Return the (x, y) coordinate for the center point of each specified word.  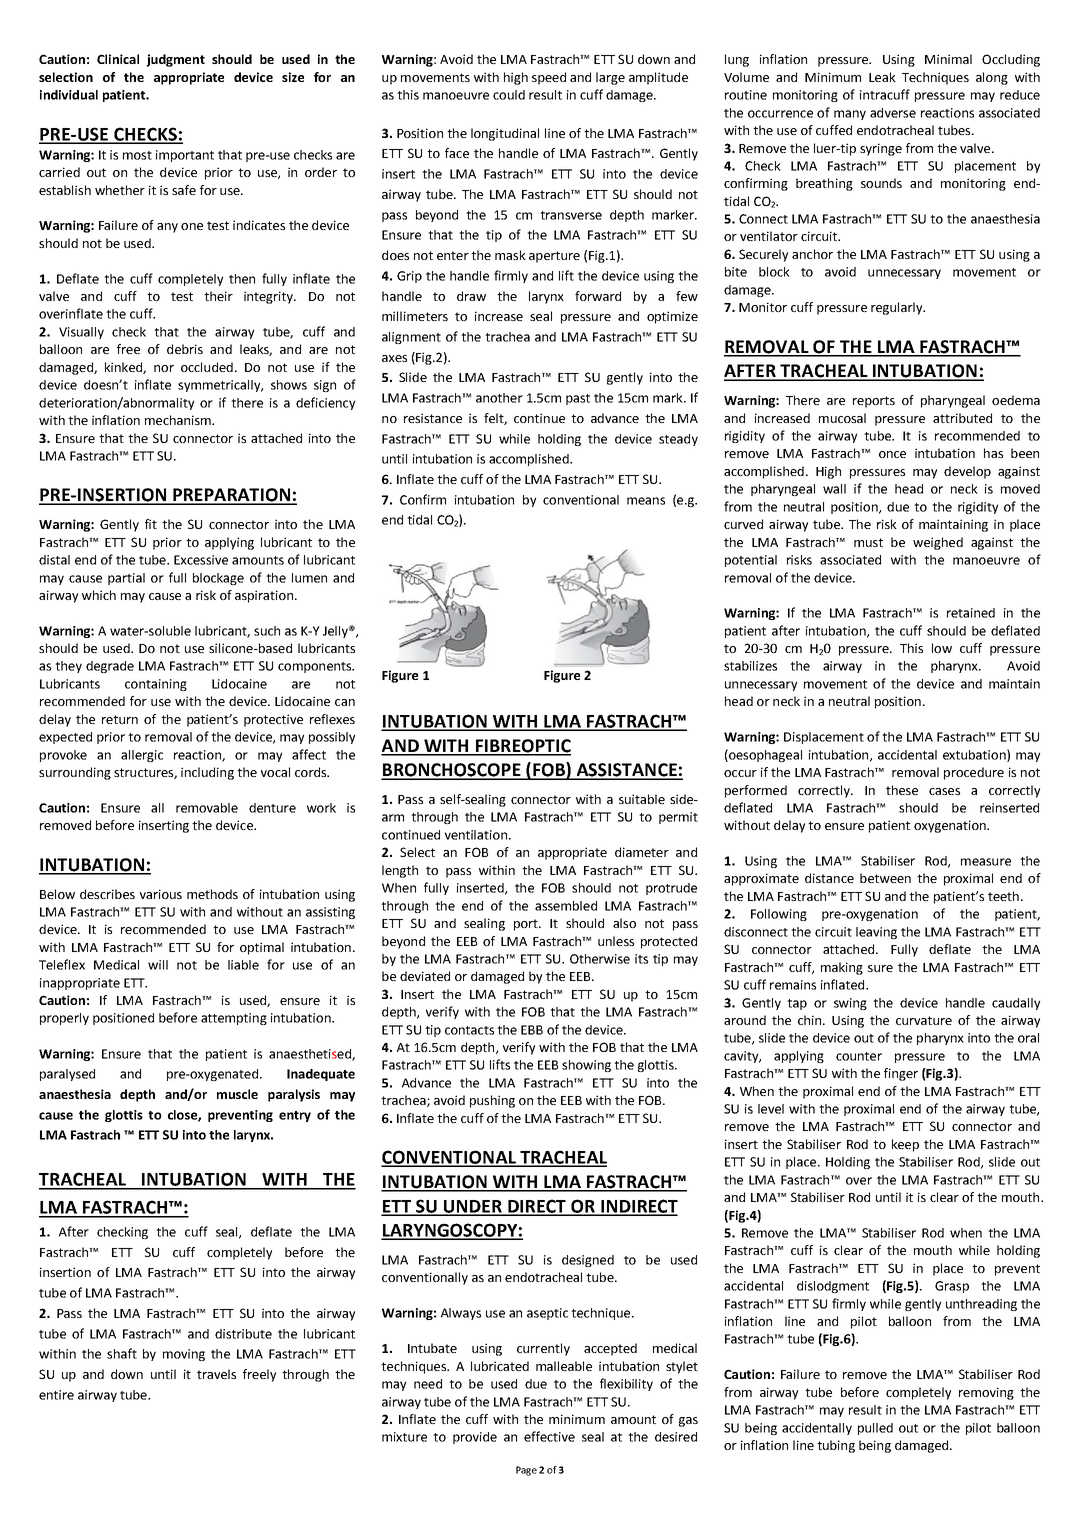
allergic (142, 756)
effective (549, 1436)
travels (216, 1374)
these (902, 790)
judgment (175, 60)
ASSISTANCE (626, 771)
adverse (893, 113)
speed (549, 78)
